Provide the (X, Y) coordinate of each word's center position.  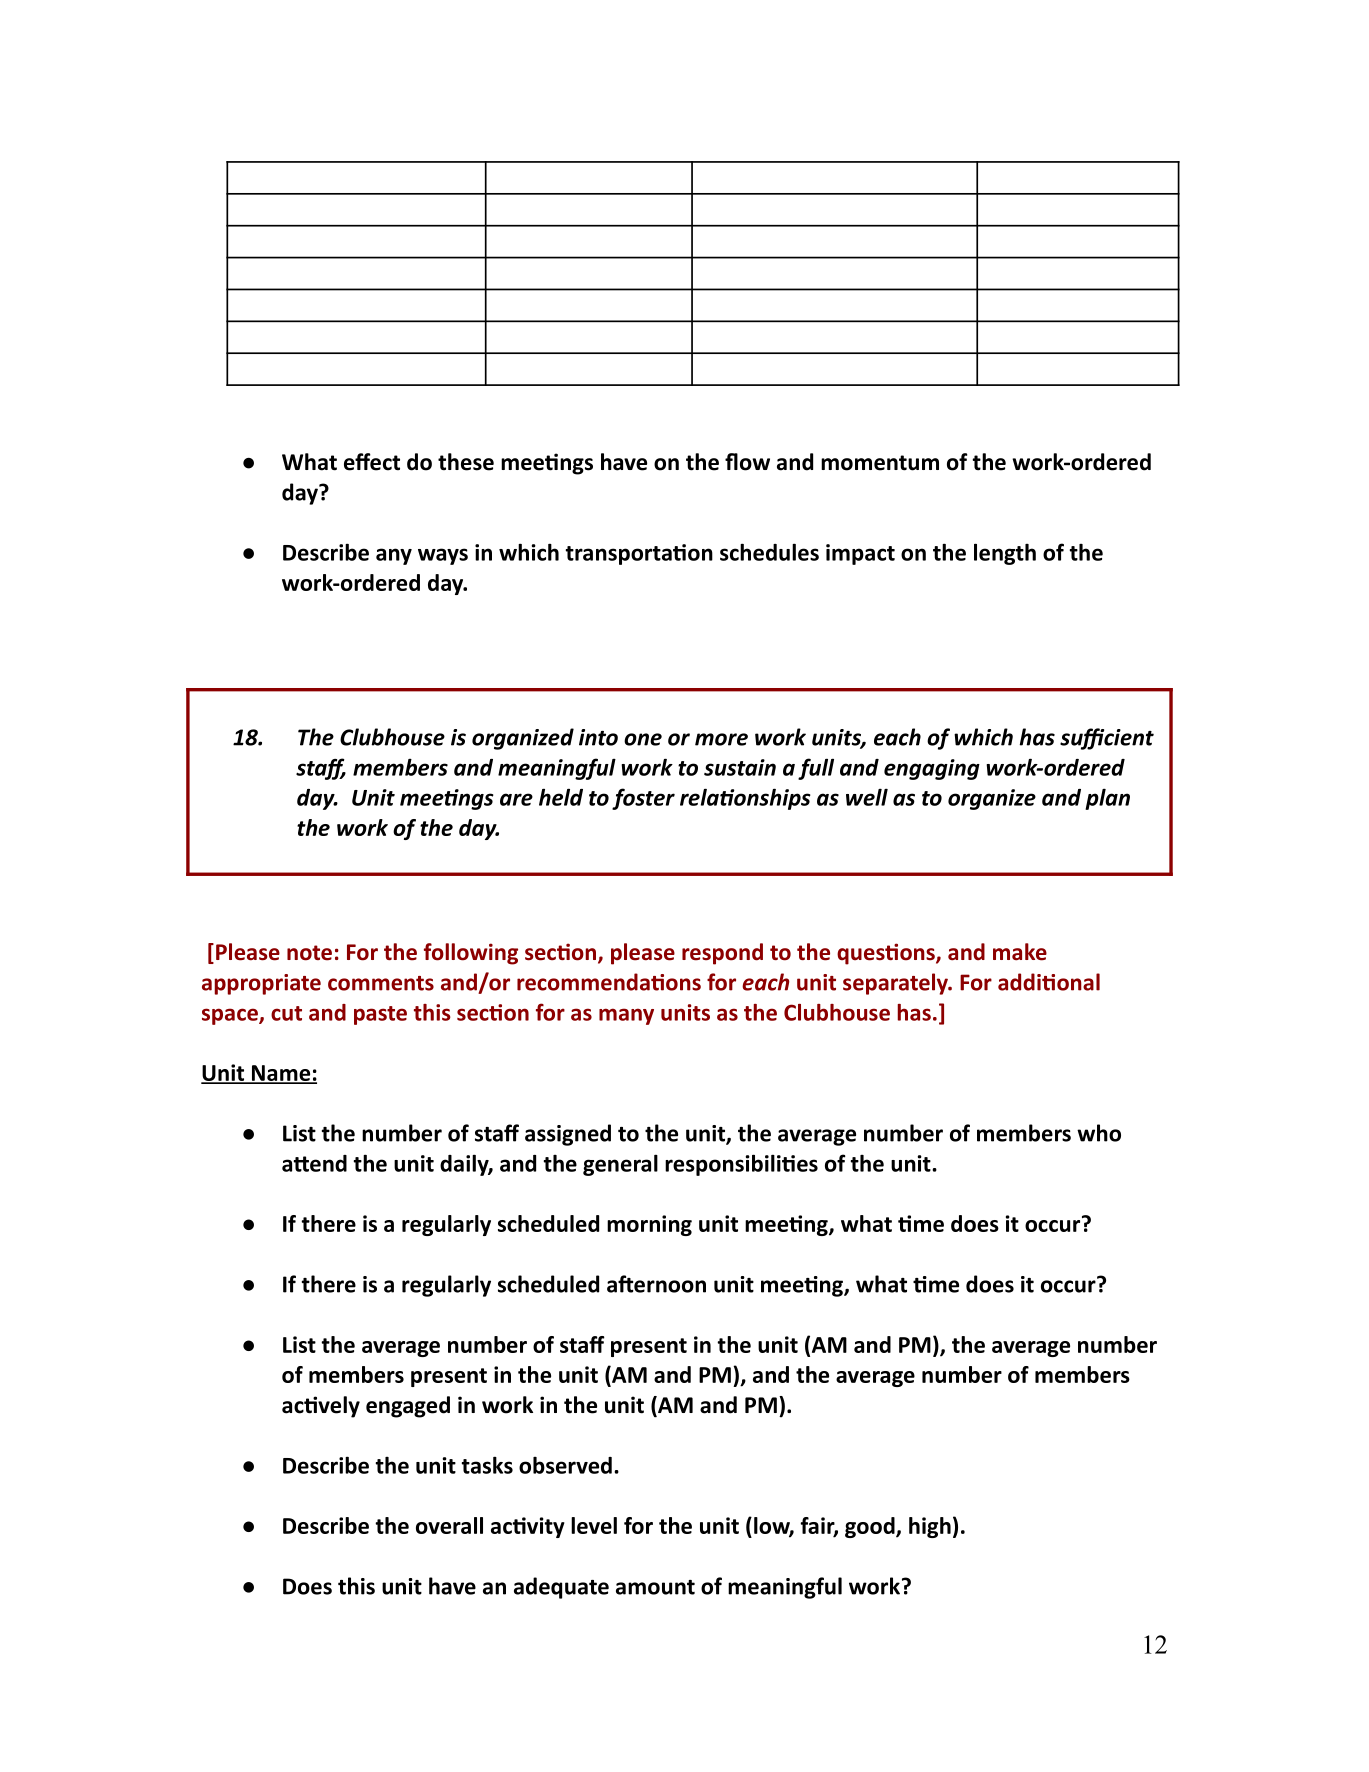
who (1099, 1133)
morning (649, 1225)
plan (1107, 799)
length (1005, 554)
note (309, 953)
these (466, 462)
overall (449, 1525)
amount (655, 1587)
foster (643, 799)
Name (281, 1074)
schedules (769, 552)
